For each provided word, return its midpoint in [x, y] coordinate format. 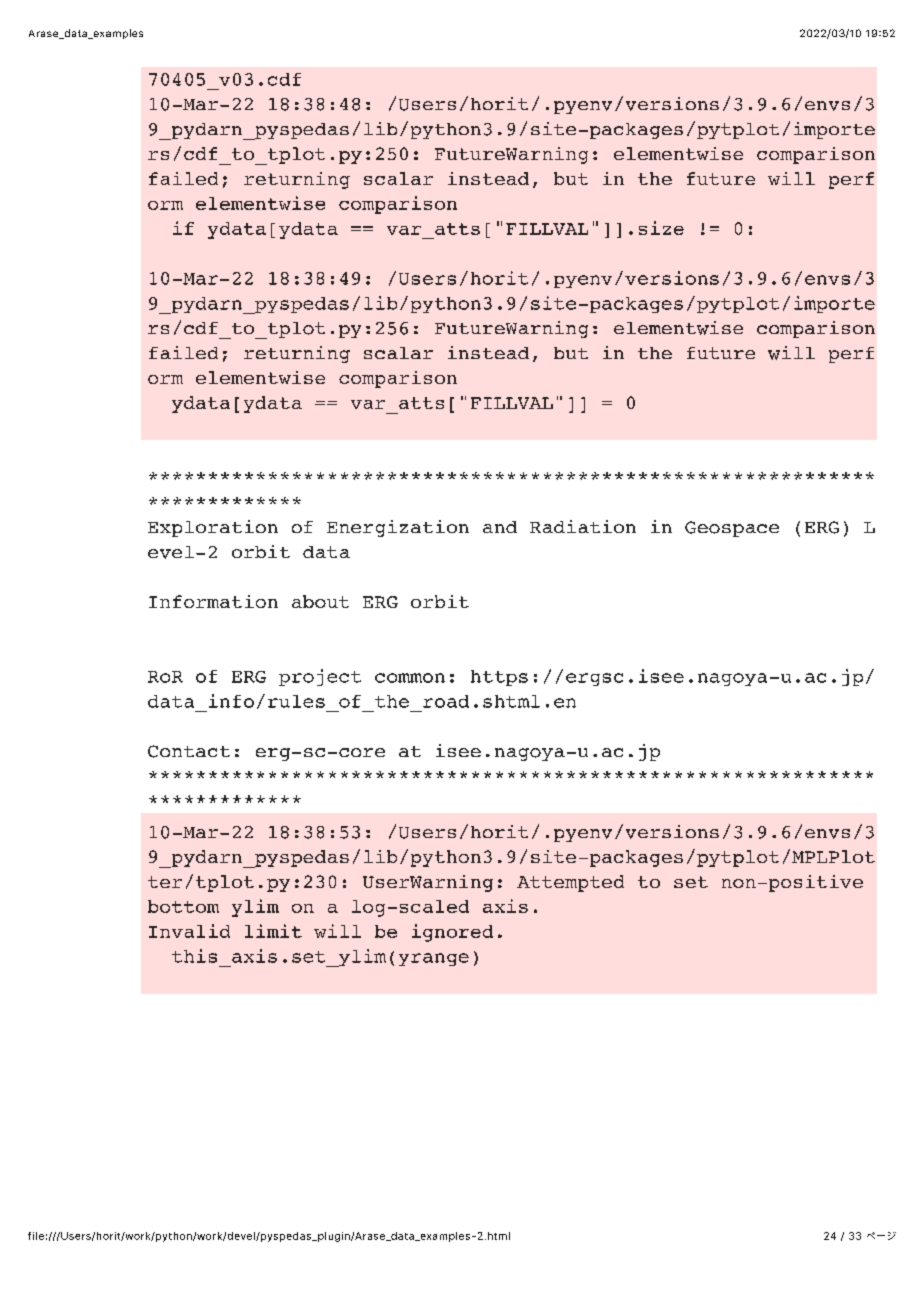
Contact [189, 751]
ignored [452, 933]
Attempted [570, 883]
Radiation [583, 526]
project [320, 677]
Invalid [189, 931]
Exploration [213, 528]
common [410, 678]
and [500, 527]
